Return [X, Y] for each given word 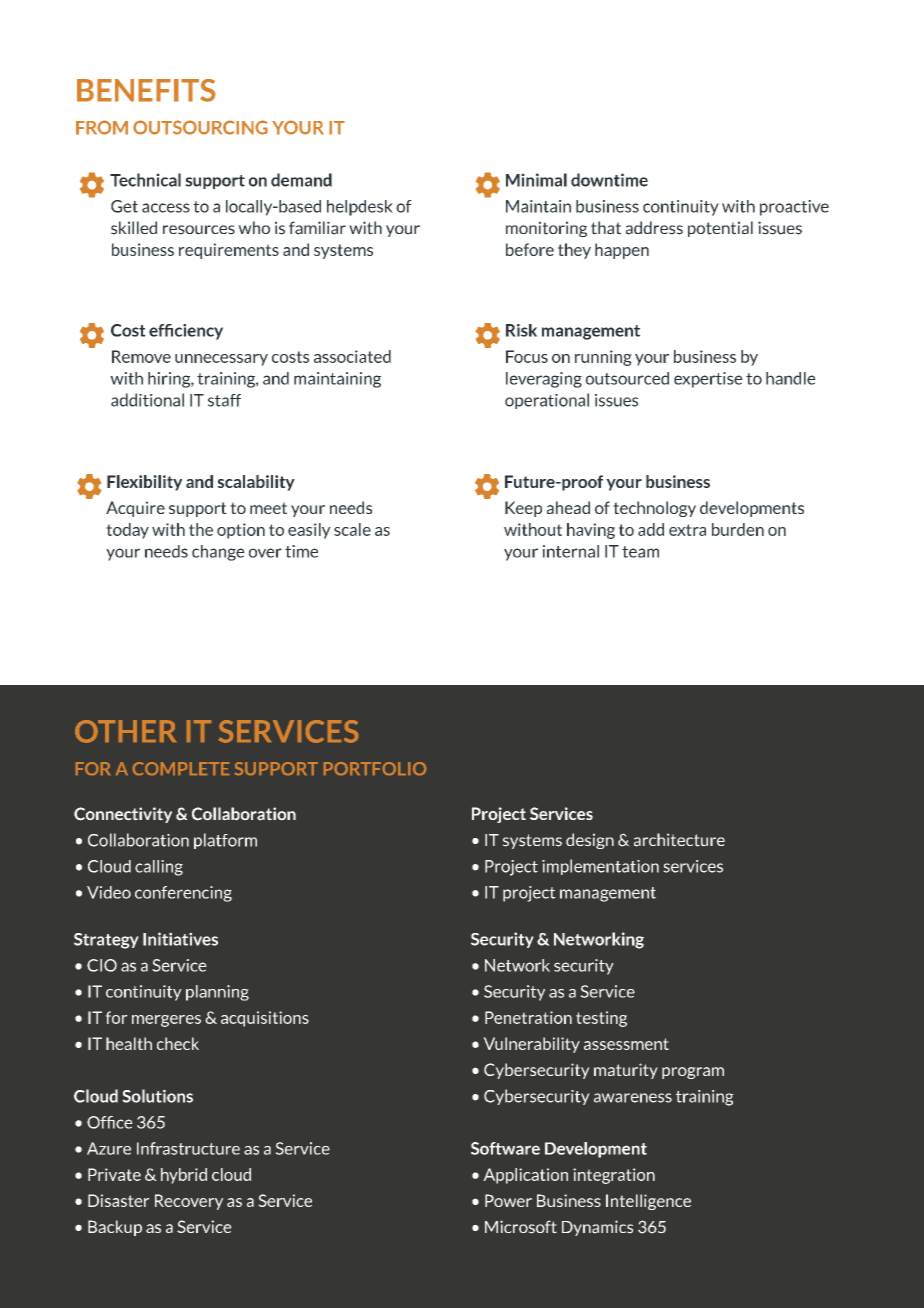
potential [720, 229]
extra [687, 530]
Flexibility [144, 483]
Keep [523, 509]
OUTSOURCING [200, 127]
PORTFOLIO [375, 768]
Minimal [536, 180]
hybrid [184, 1176]
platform [225, 841]
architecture [679, 840]
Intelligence [648, 1202]
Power [508, 1200]
